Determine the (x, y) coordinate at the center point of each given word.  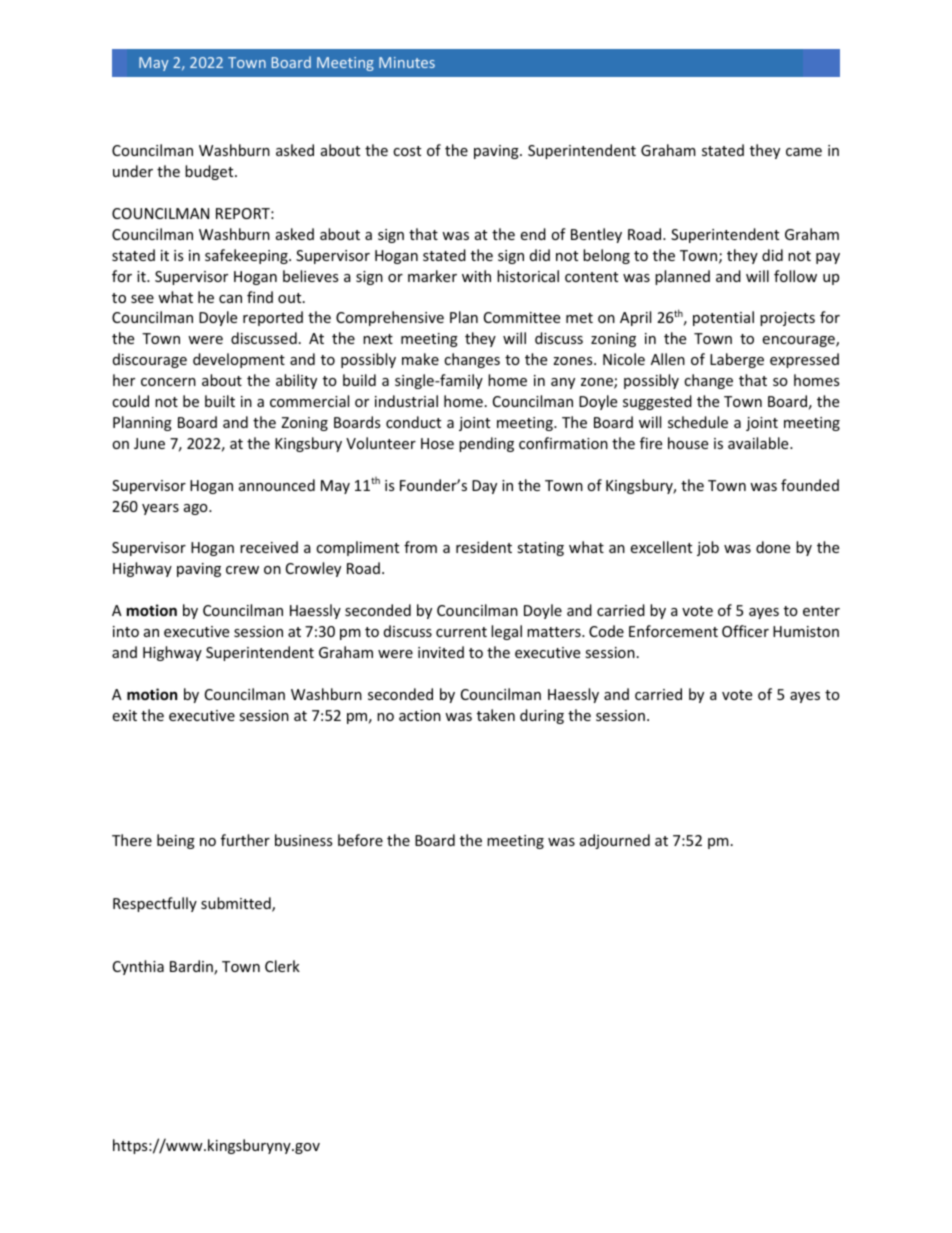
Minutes (407, 62)
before (360, 840)
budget (210, 172)
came (804, 152)
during (542, 716)
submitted (237, 904)
